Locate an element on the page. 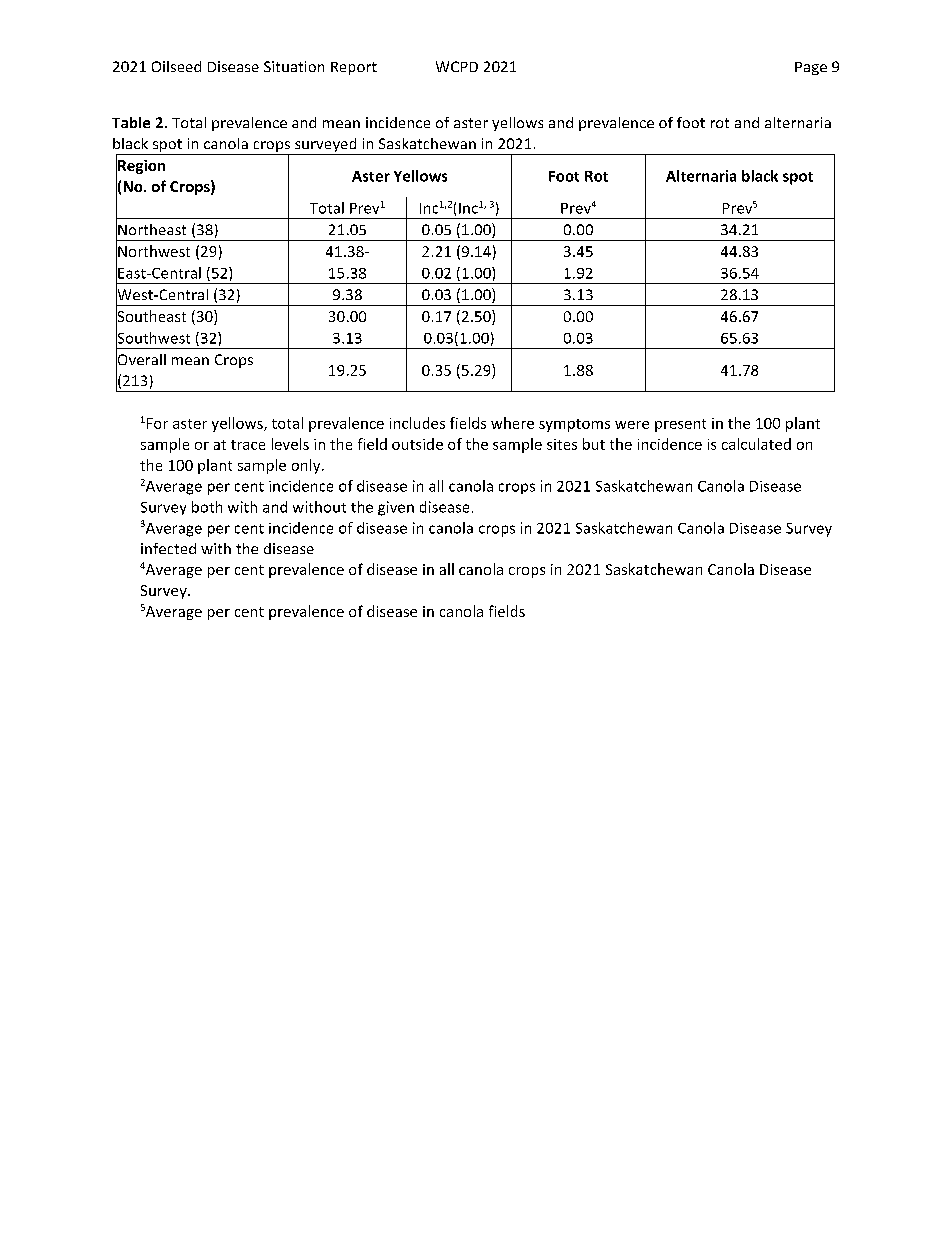 The height and width of the document is (1233, 952). present is located at coordinates (680, 425).
